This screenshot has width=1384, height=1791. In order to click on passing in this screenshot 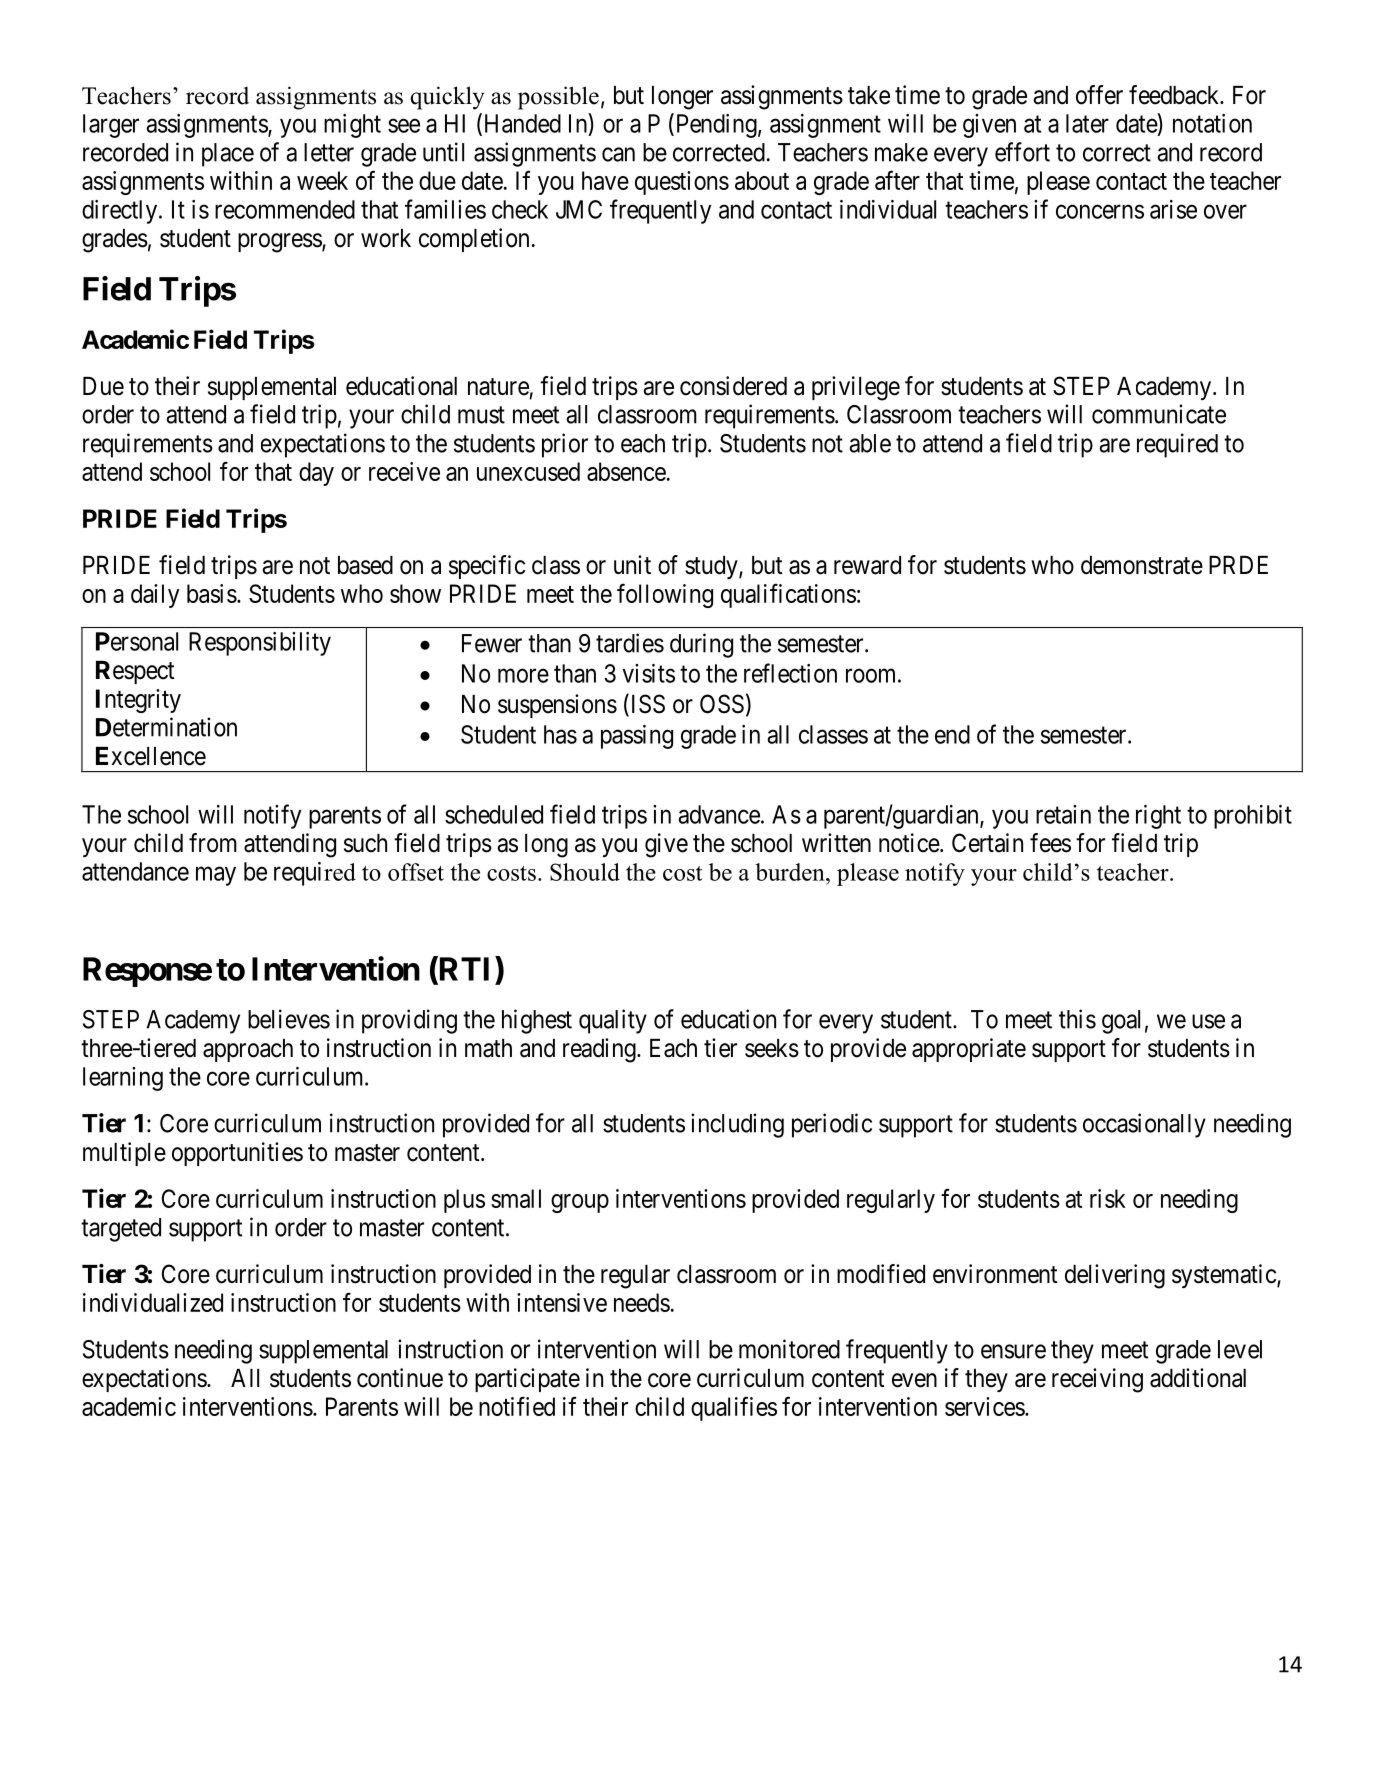, I will do `click(637, 737)`.
